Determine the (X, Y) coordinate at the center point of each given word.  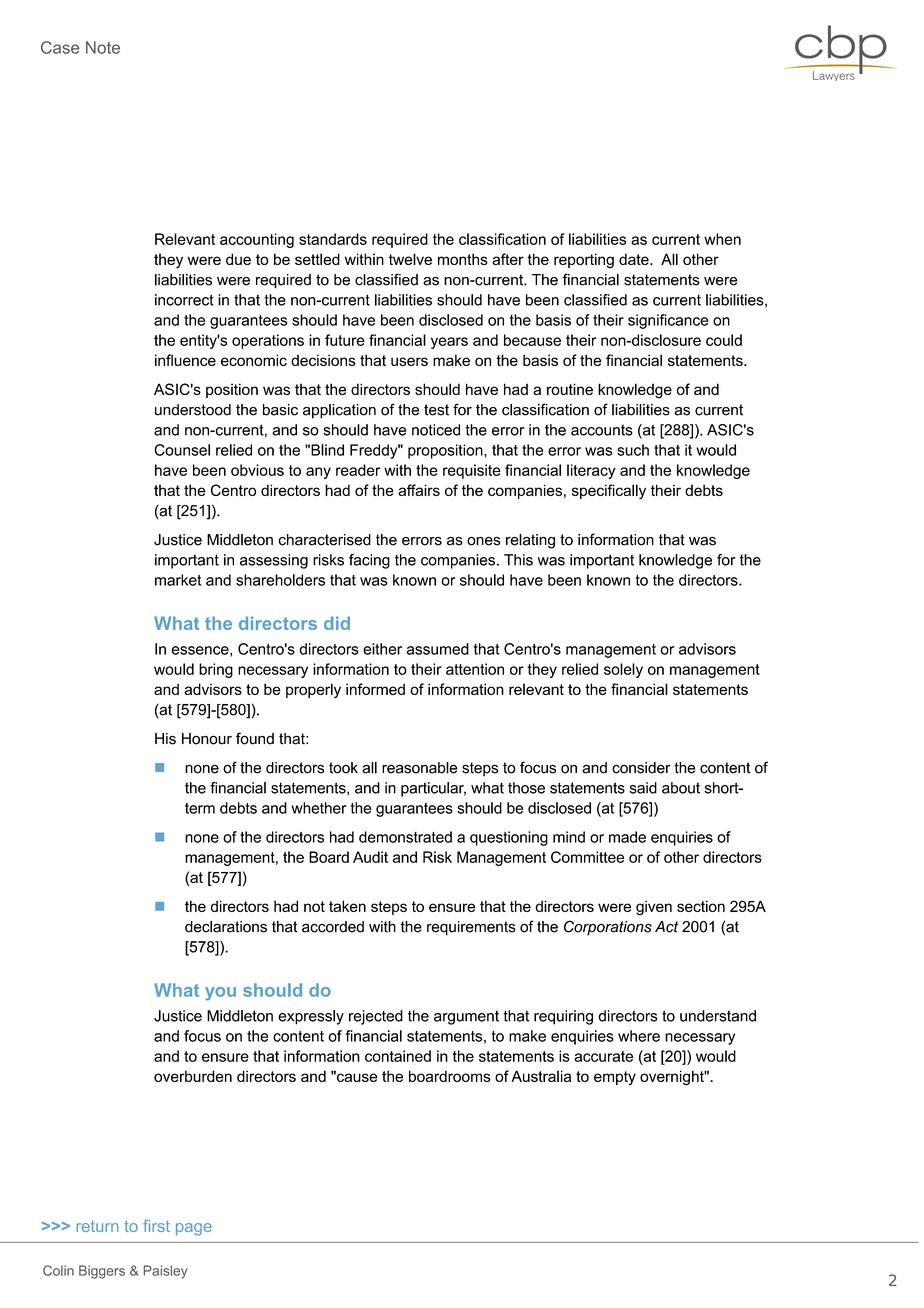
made (627, 837)
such (633, 450)
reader (358, 470)
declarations (226, 927)
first (156, 1226)
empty (615, 1078)
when (722, 239)
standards (333, 239)
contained (398, 1056)
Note (103, 47)
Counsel (182, 450)
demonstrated (405, 837)
